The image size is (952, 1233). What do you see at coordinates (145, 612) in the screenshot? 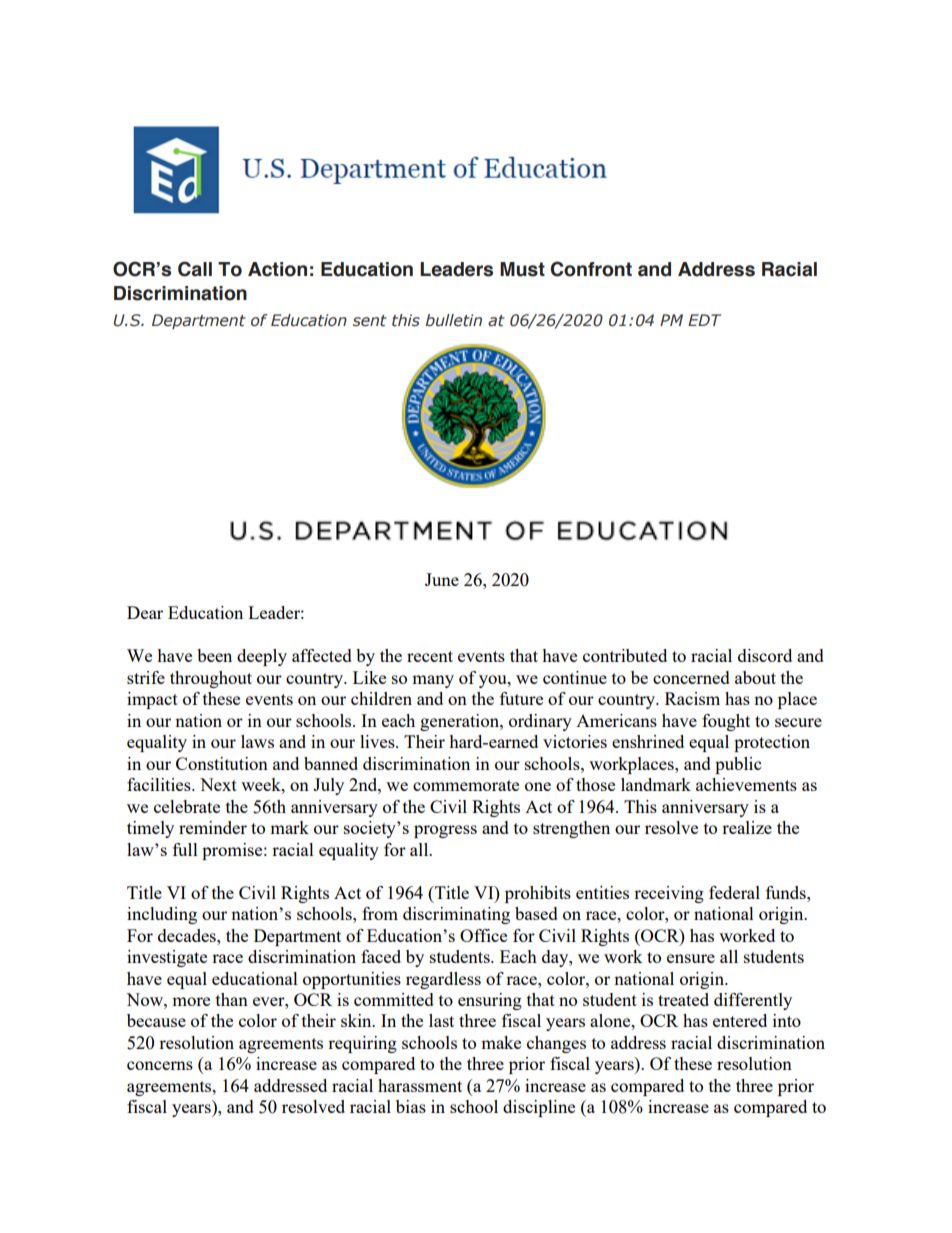
I see `Dear` at bounding box center [145, 612].
